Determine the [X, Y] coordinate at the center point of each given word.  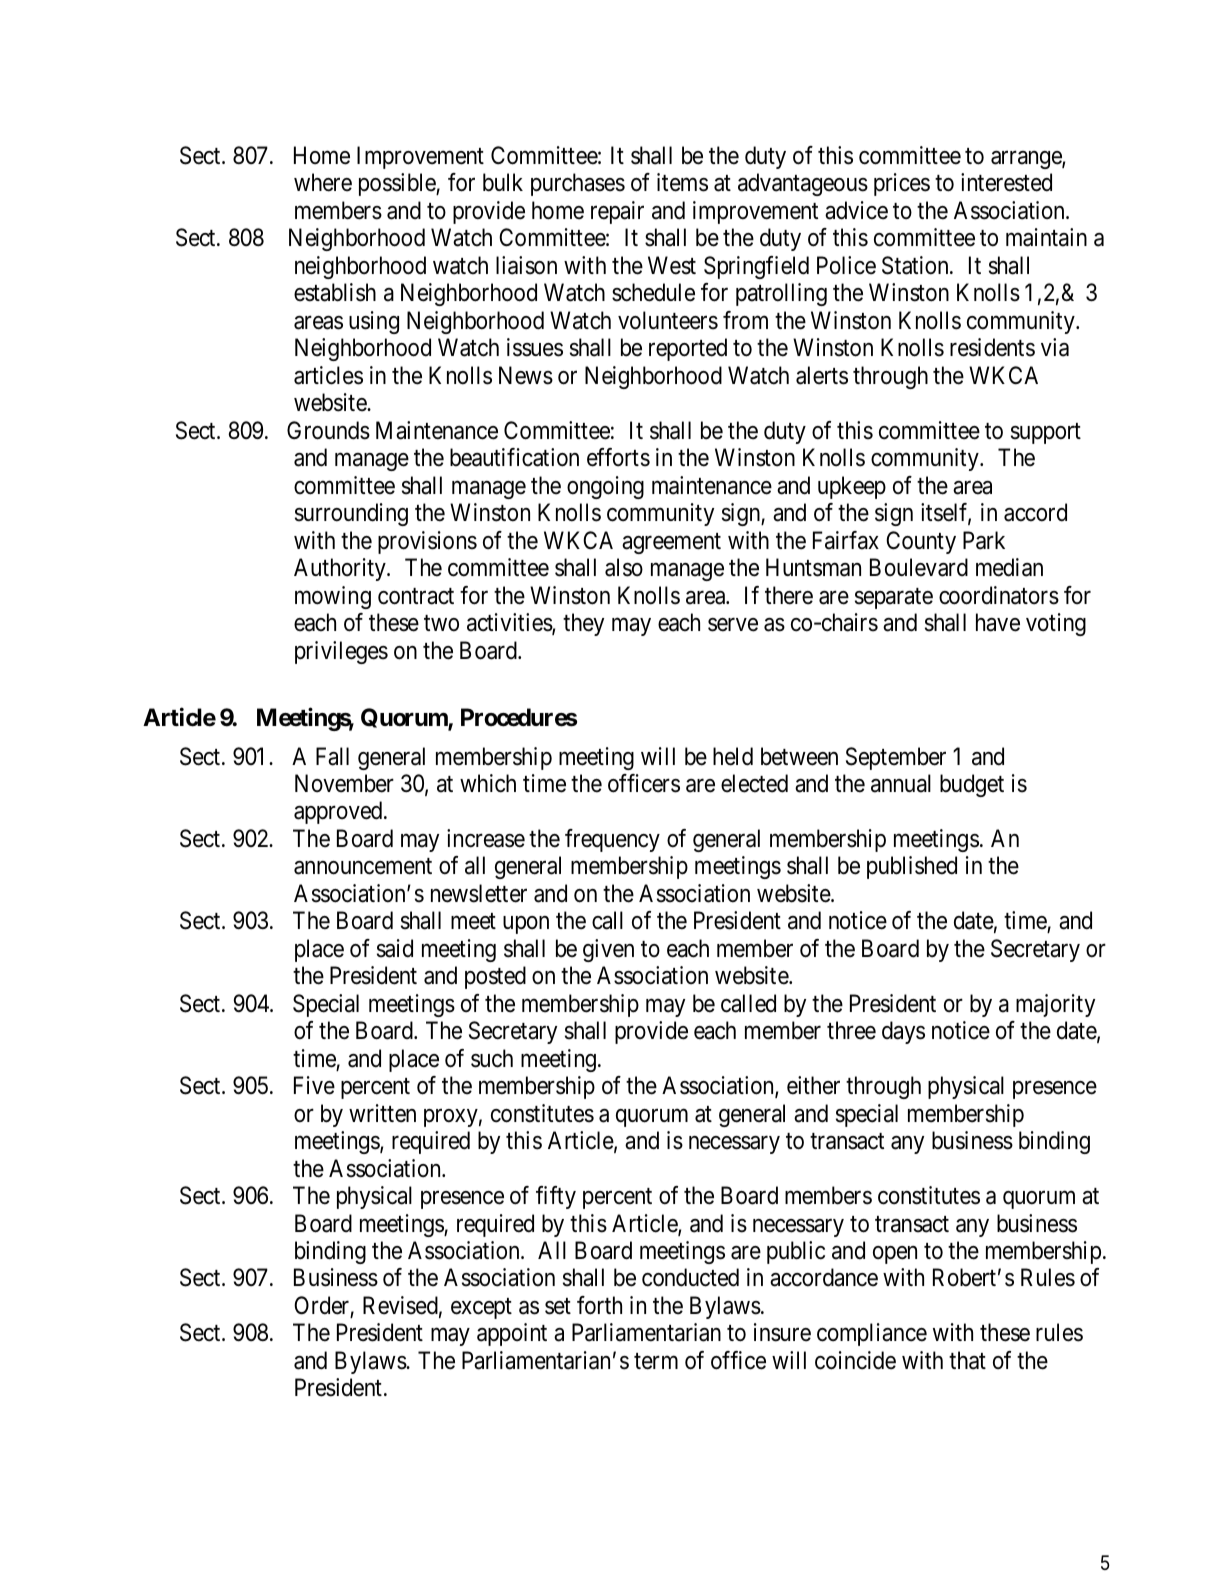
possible [398, 184]
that [967, 1360]
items [682, 182]
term [656, 1361]
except [481, 1308]
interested [1006, 182]
